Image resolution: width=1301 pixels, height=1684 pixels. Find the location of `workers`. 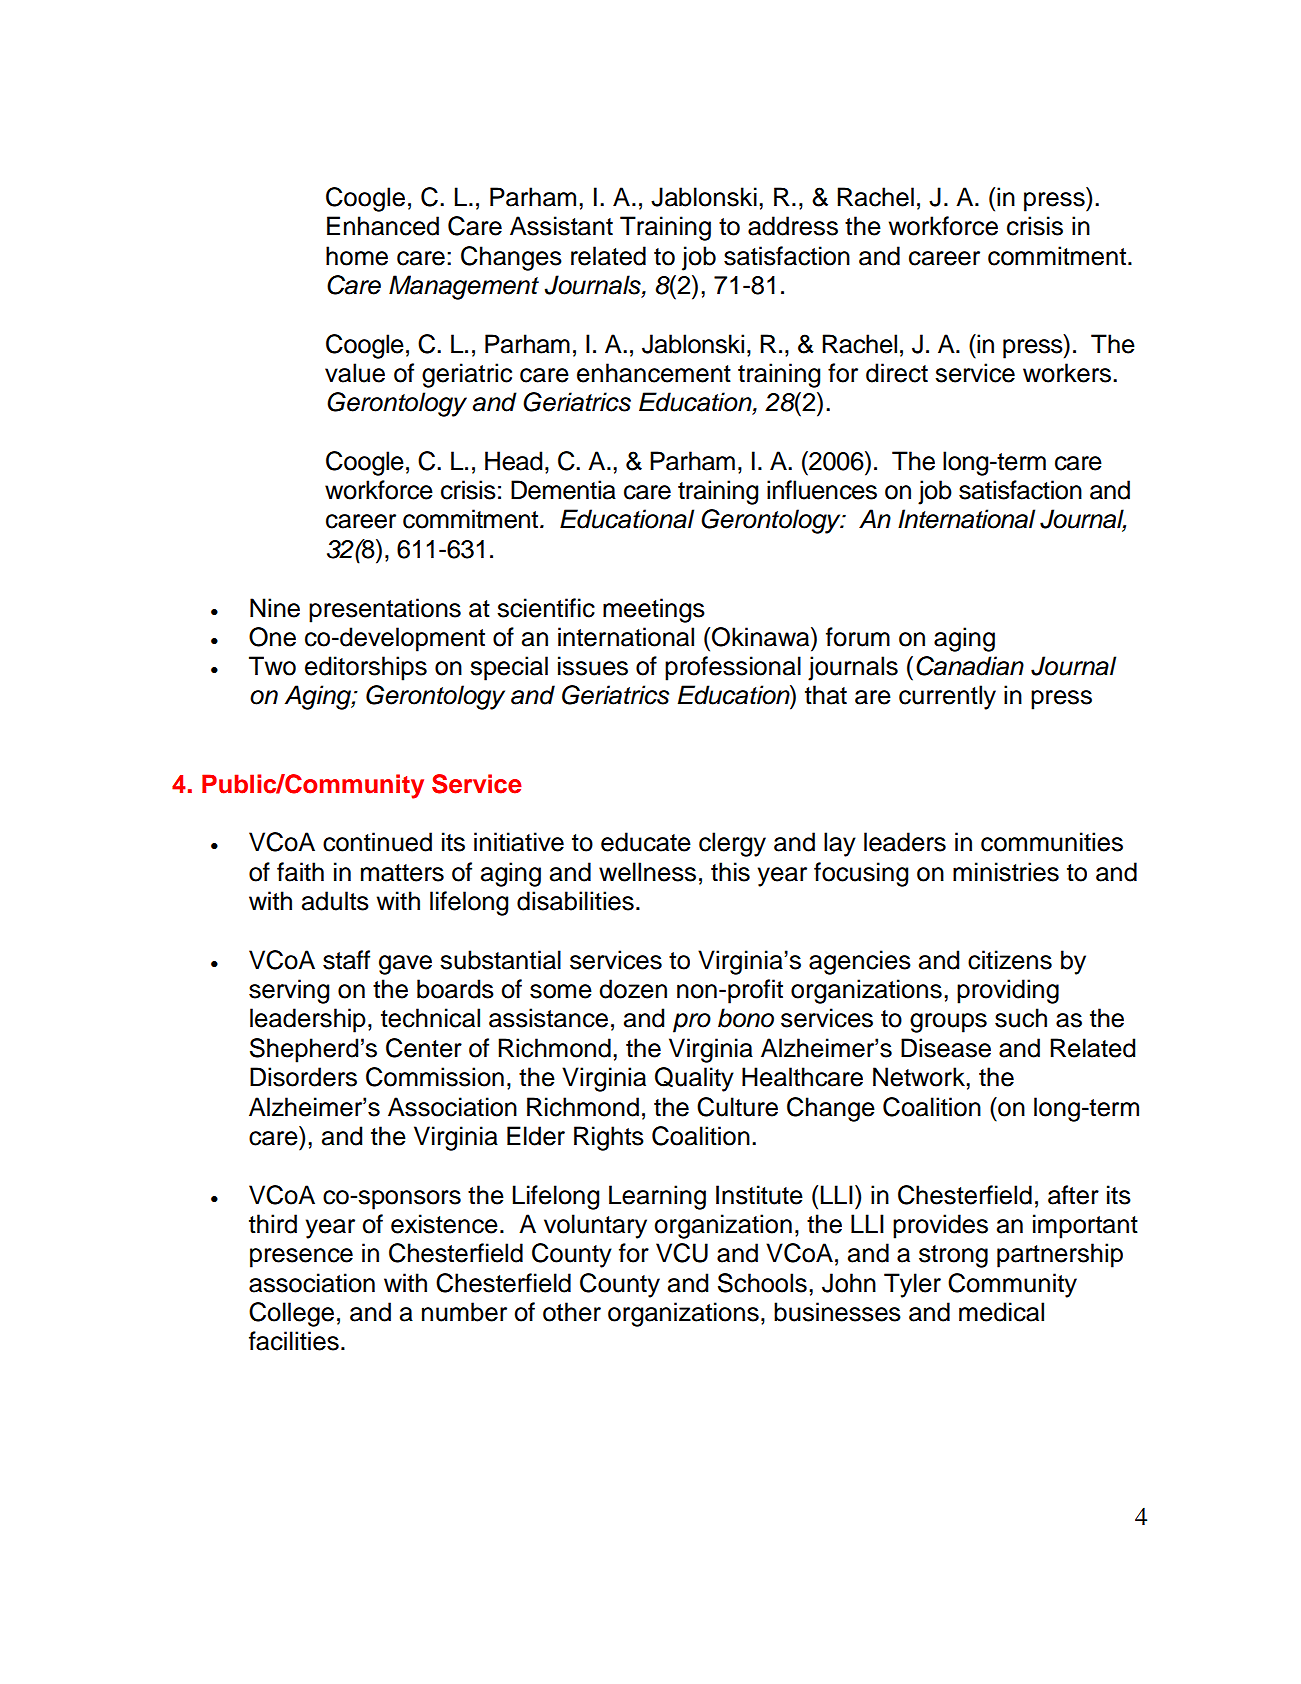

workers is located at coordinates (1068, 373).
